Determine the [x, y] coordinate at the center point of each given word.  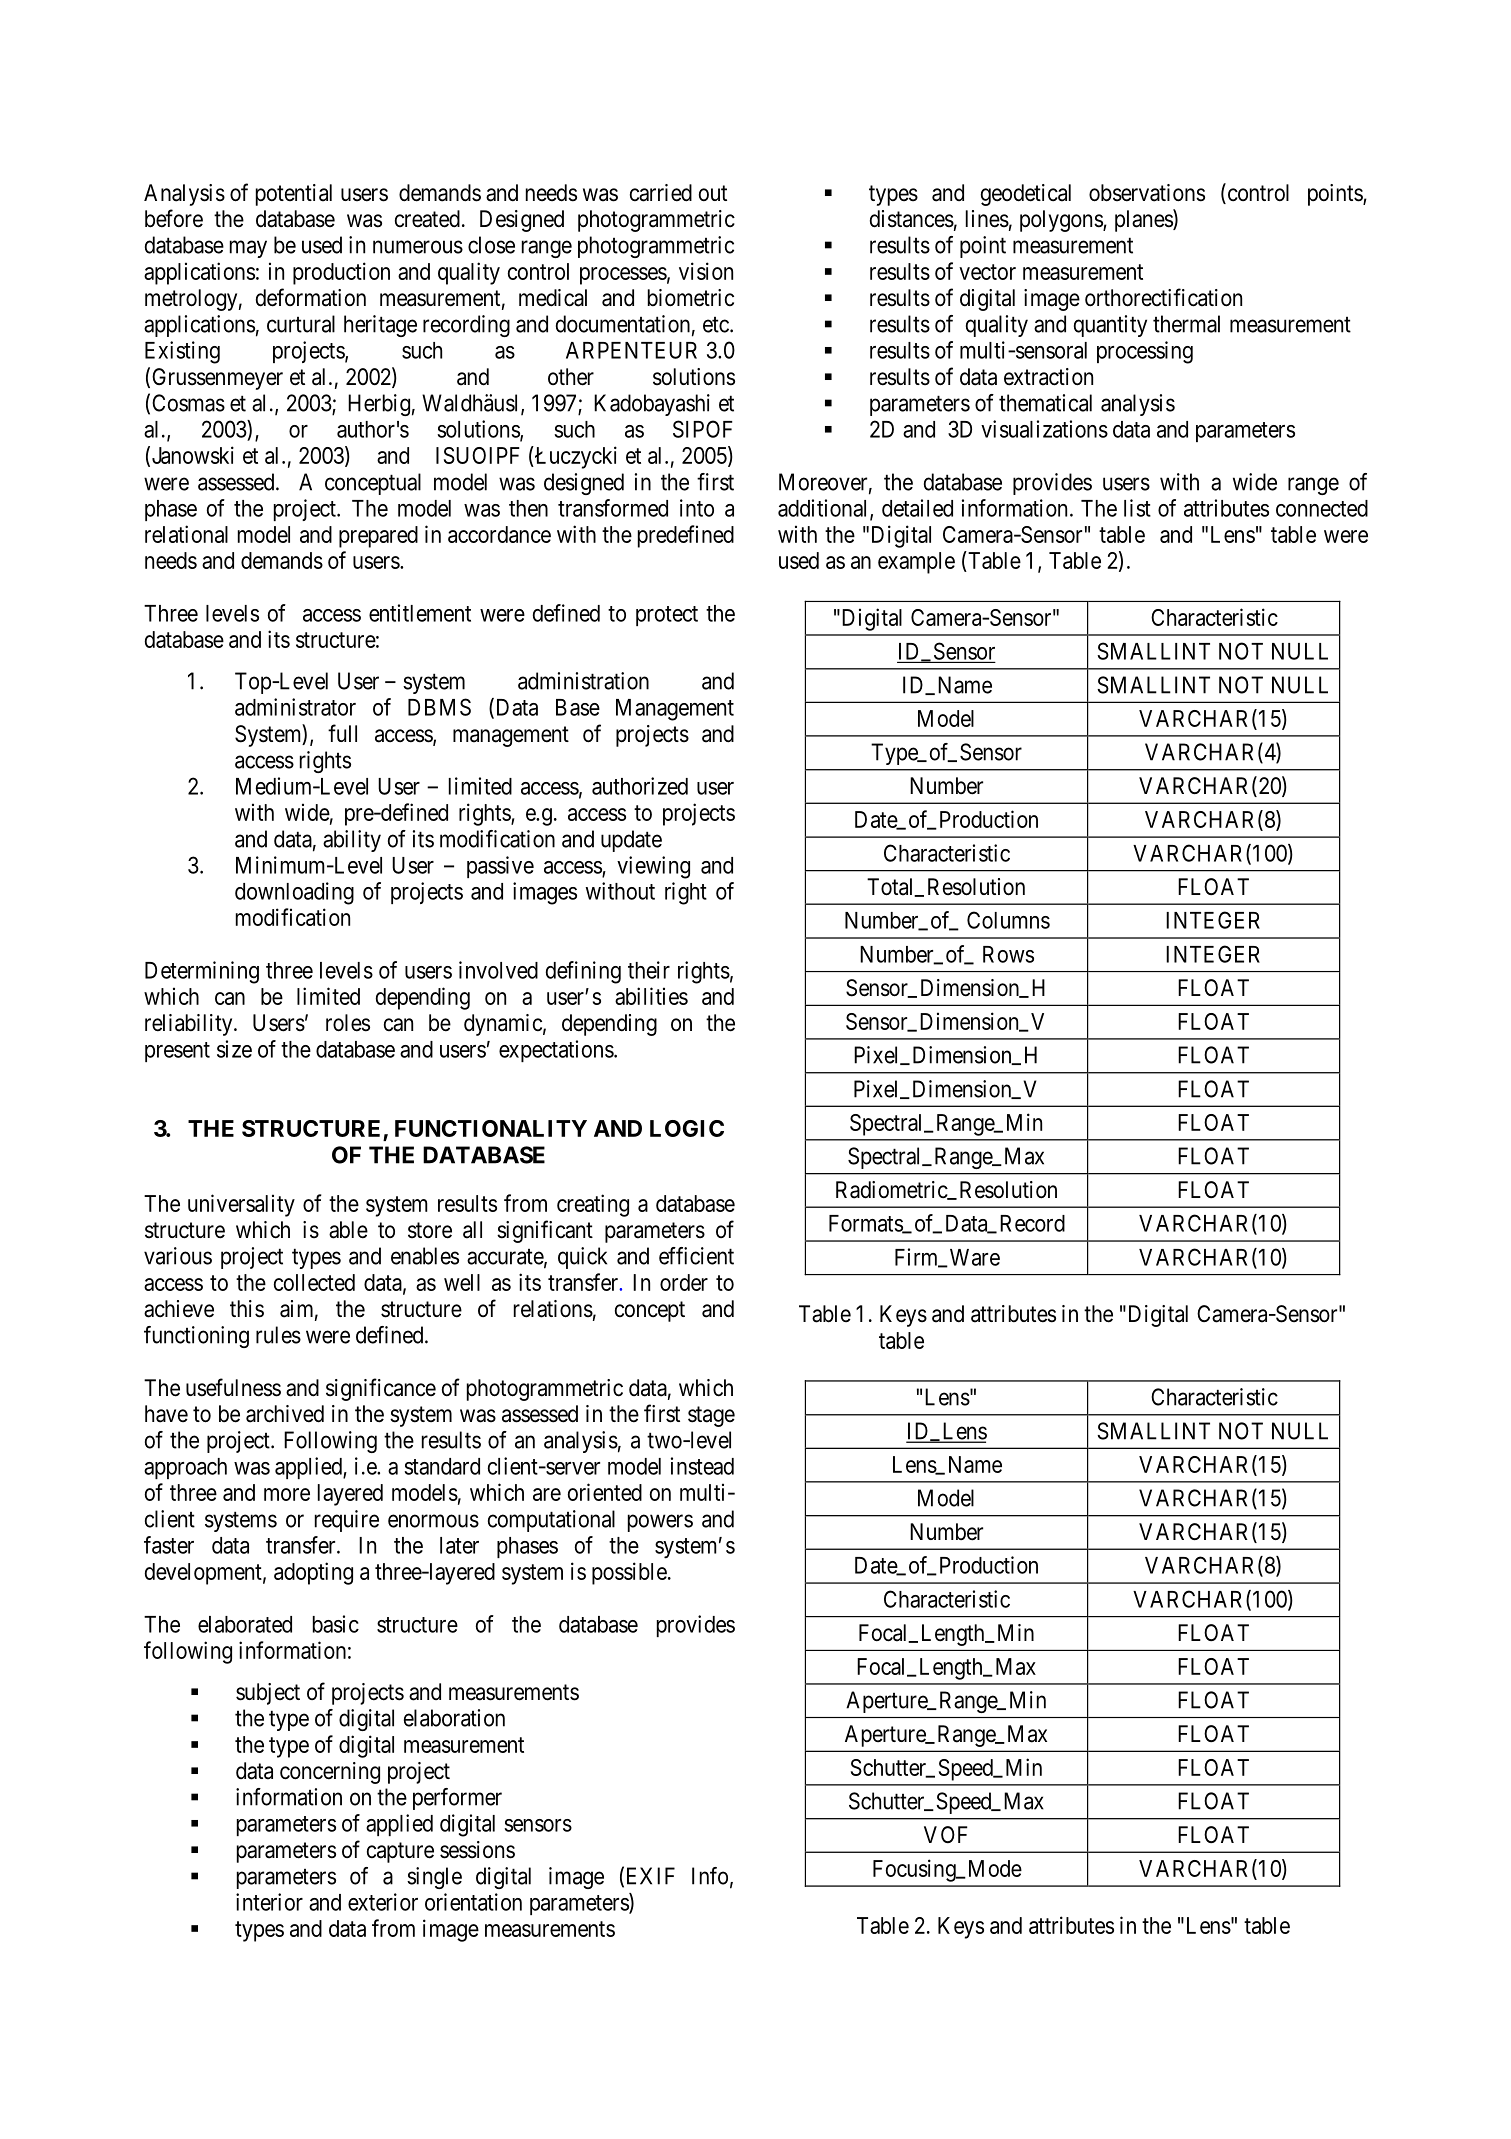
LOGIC [687, 1128]
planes [1144, 220]
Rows [1008, 954]
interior [269, 1902]
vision [706, 271]
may [248, 249]
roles [348, 1023]
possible [629, 1573]
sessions [477, 1850]
